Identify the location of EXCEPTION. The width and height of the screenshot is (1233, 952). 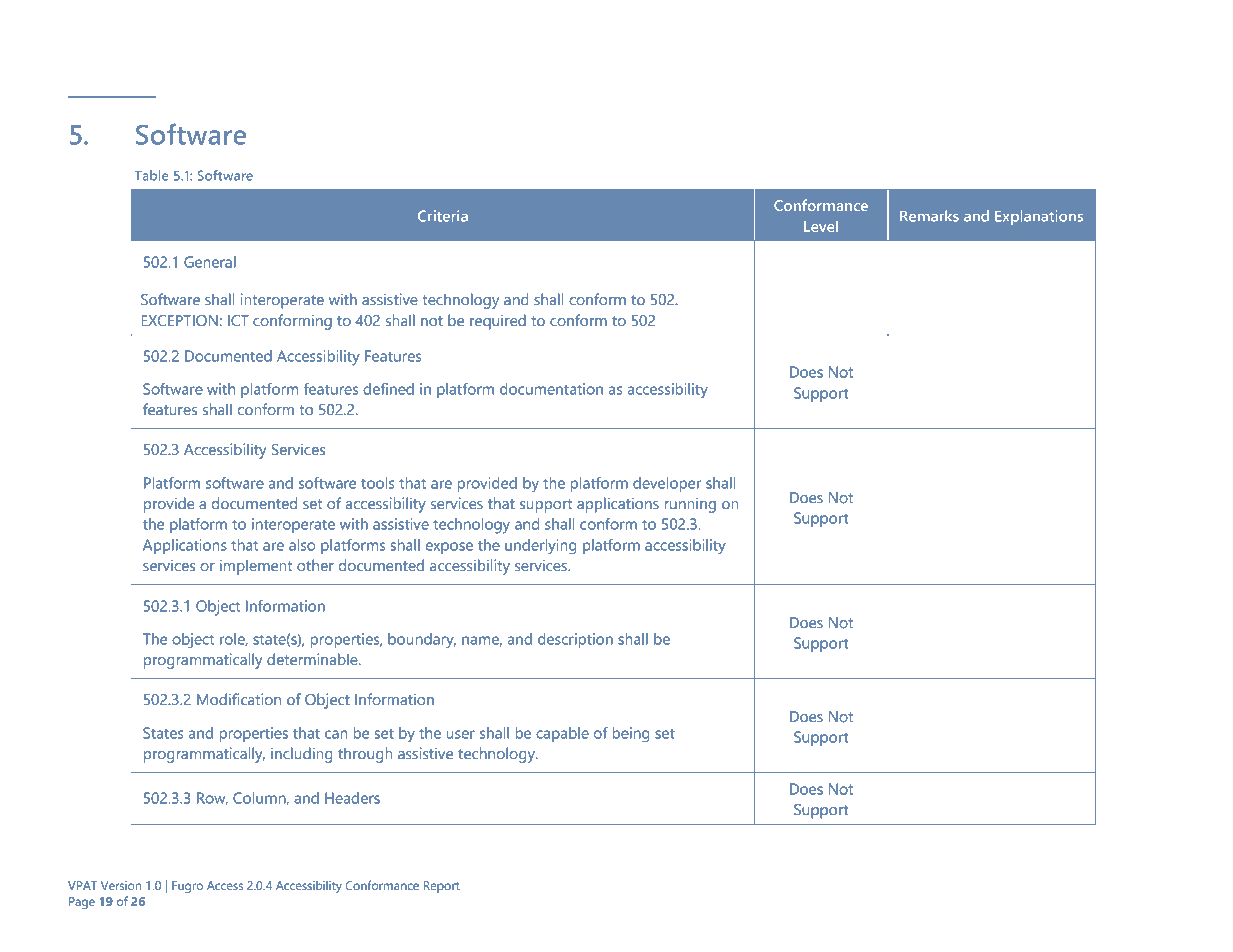
(179, 321).
